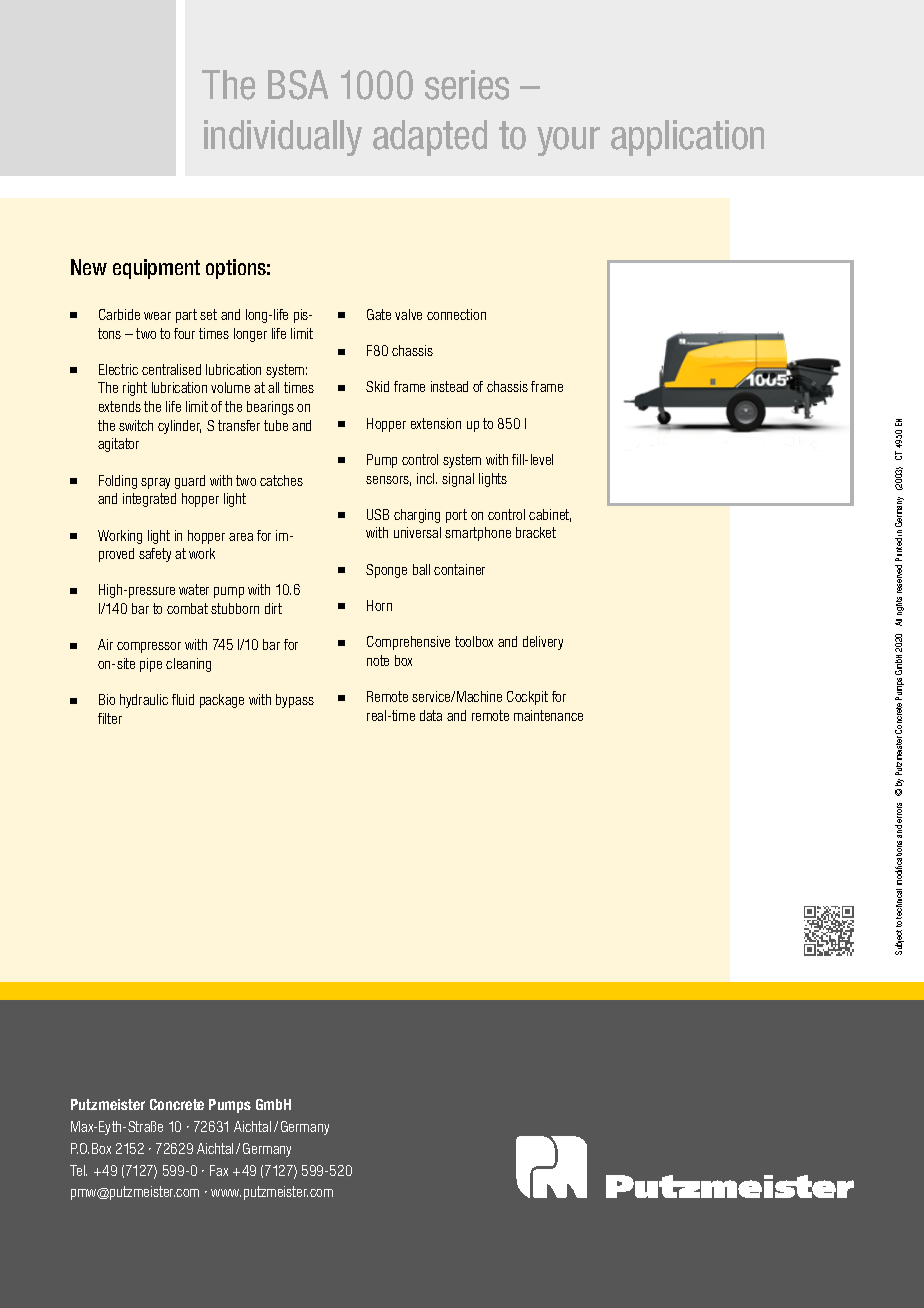  Describe the element at coordinates (548, 715) in the image. I see `maintenance` at that location.
